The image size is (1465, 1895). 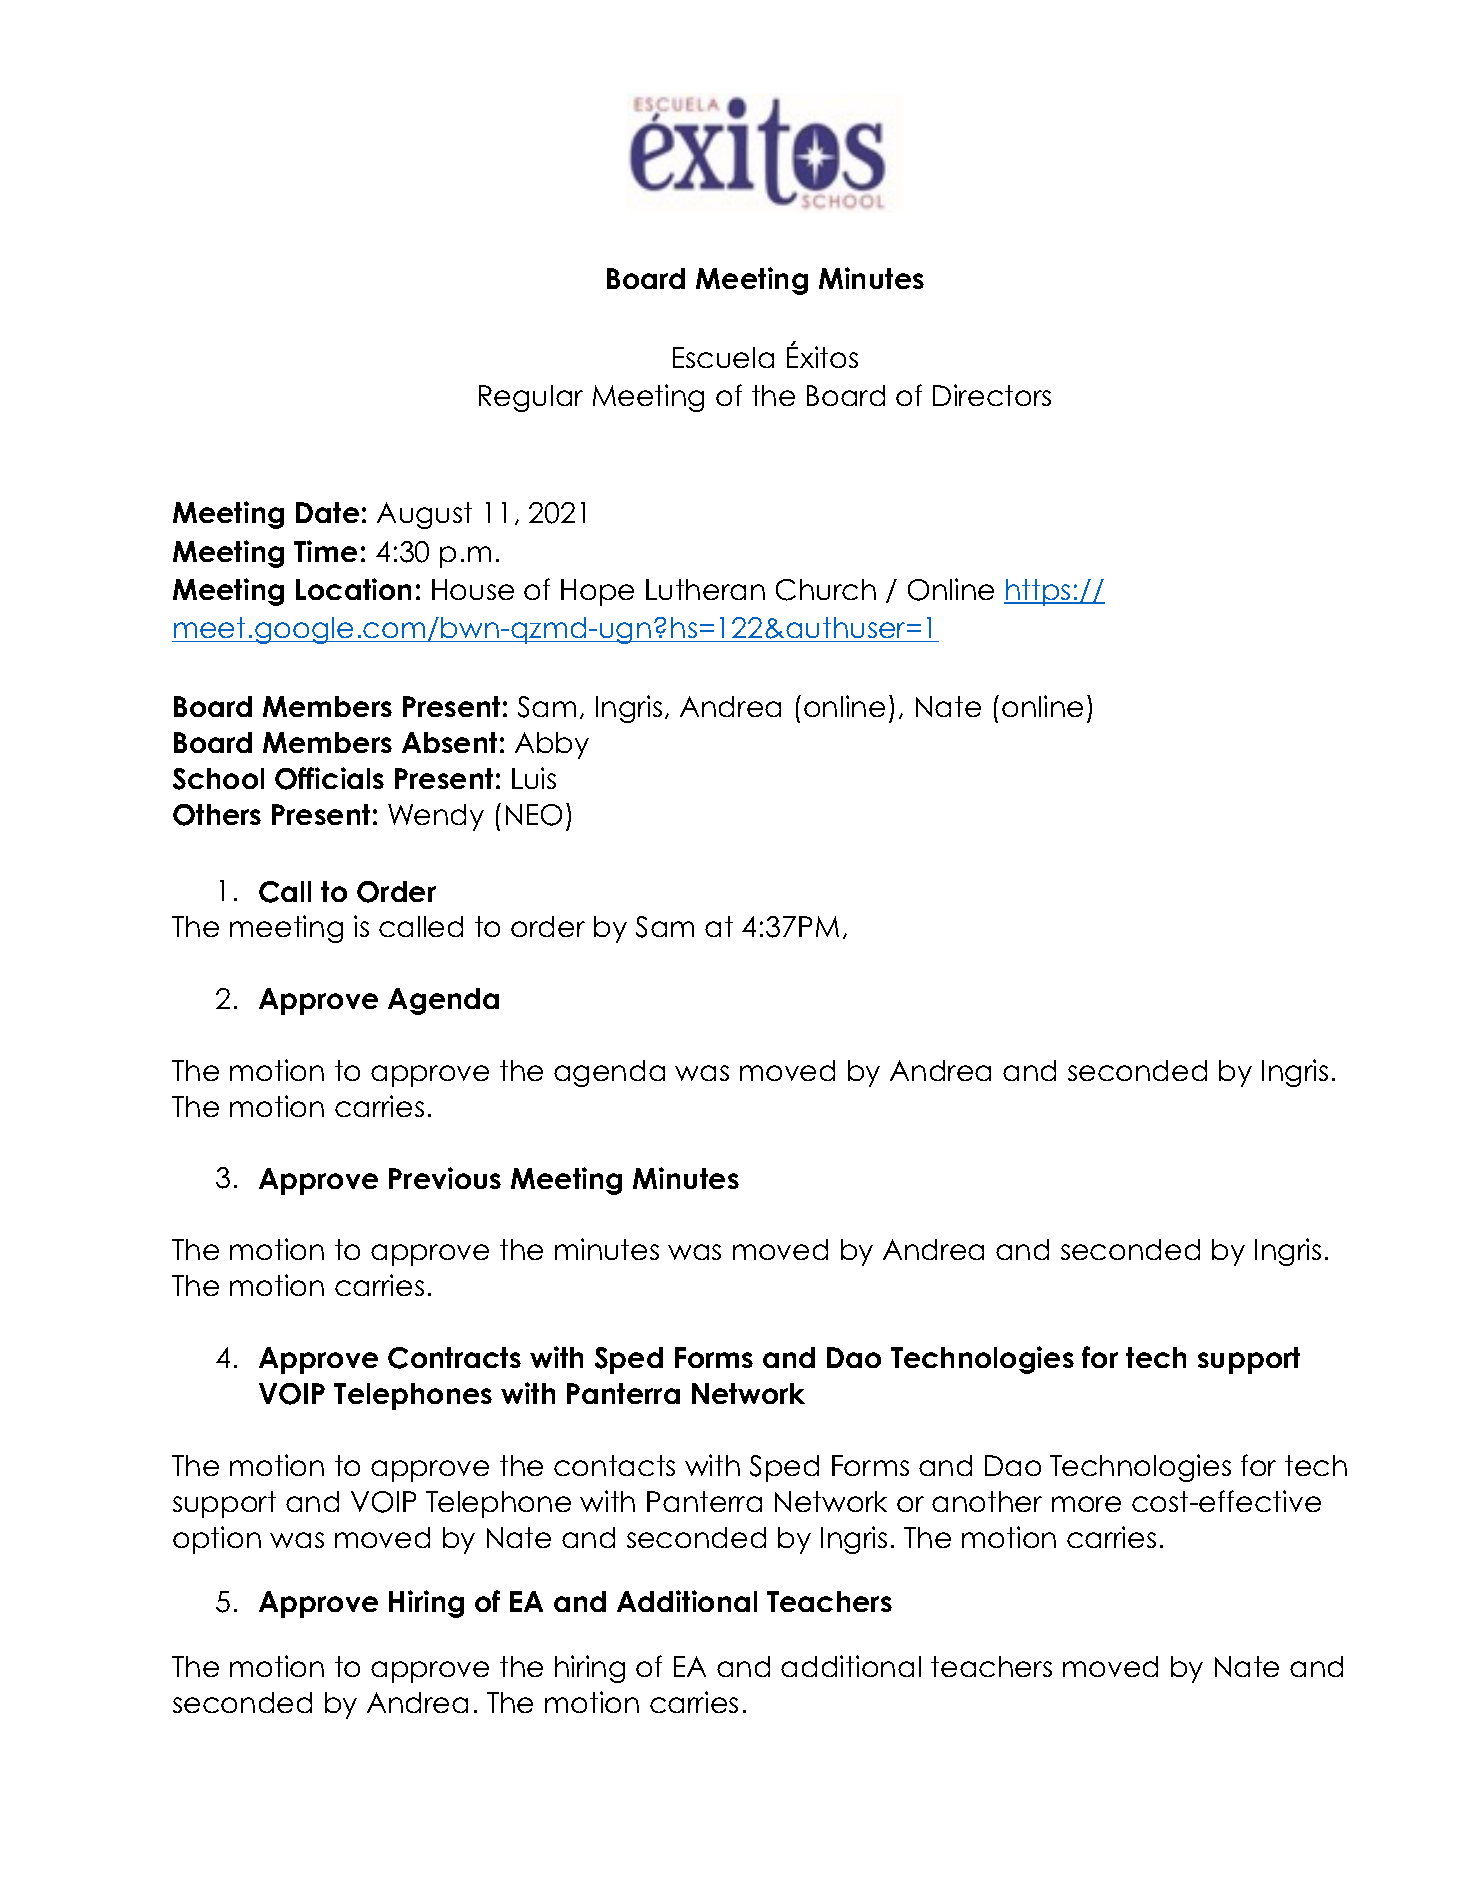 What do you see at coordinates (454, 1358) in the image?
I see `Contracts` at bounding box center [454, 1358].
